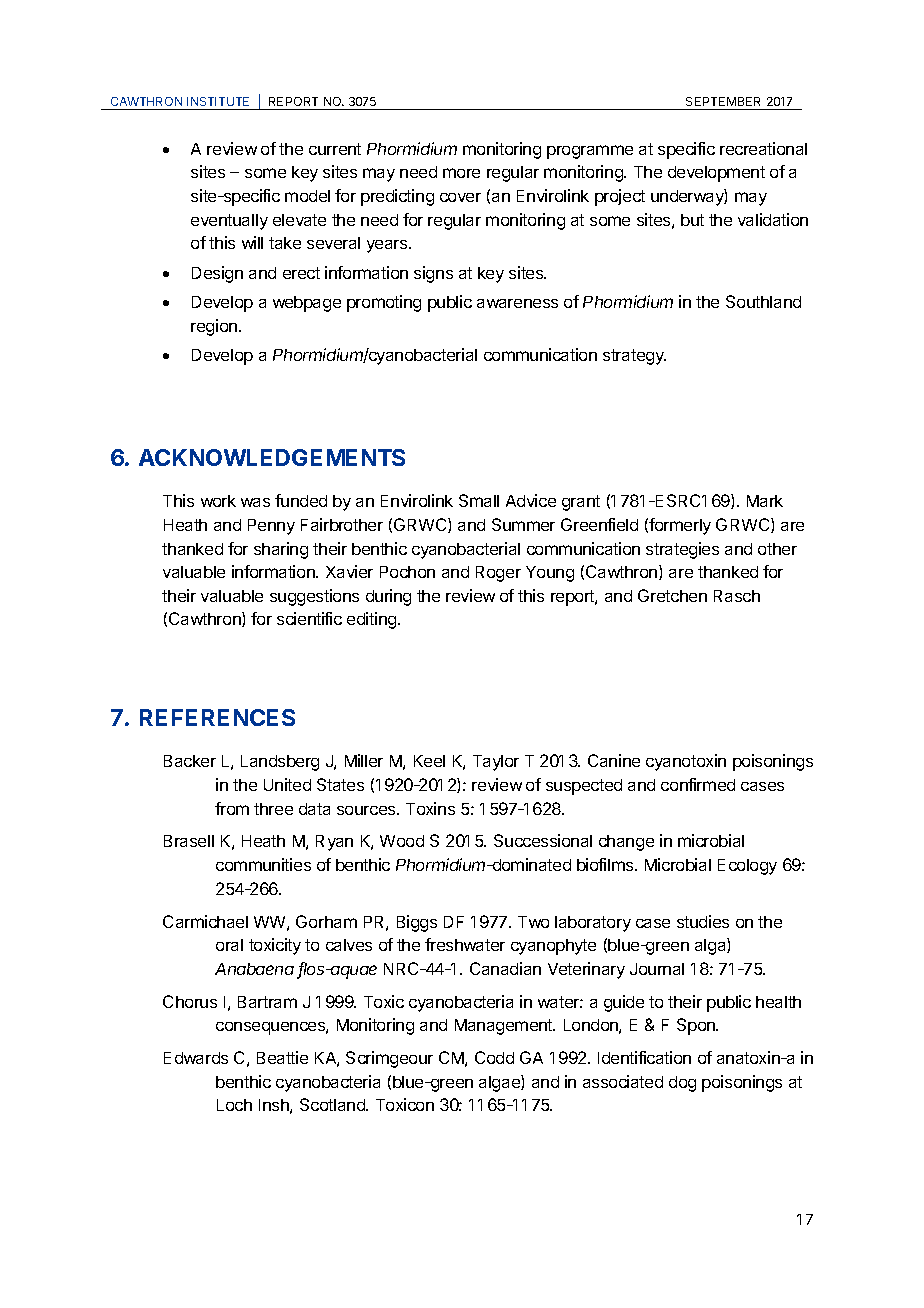  What do you see at coordinates (461, 173) in the screenshot?
I see `more` at bounding box center [461, 173].
